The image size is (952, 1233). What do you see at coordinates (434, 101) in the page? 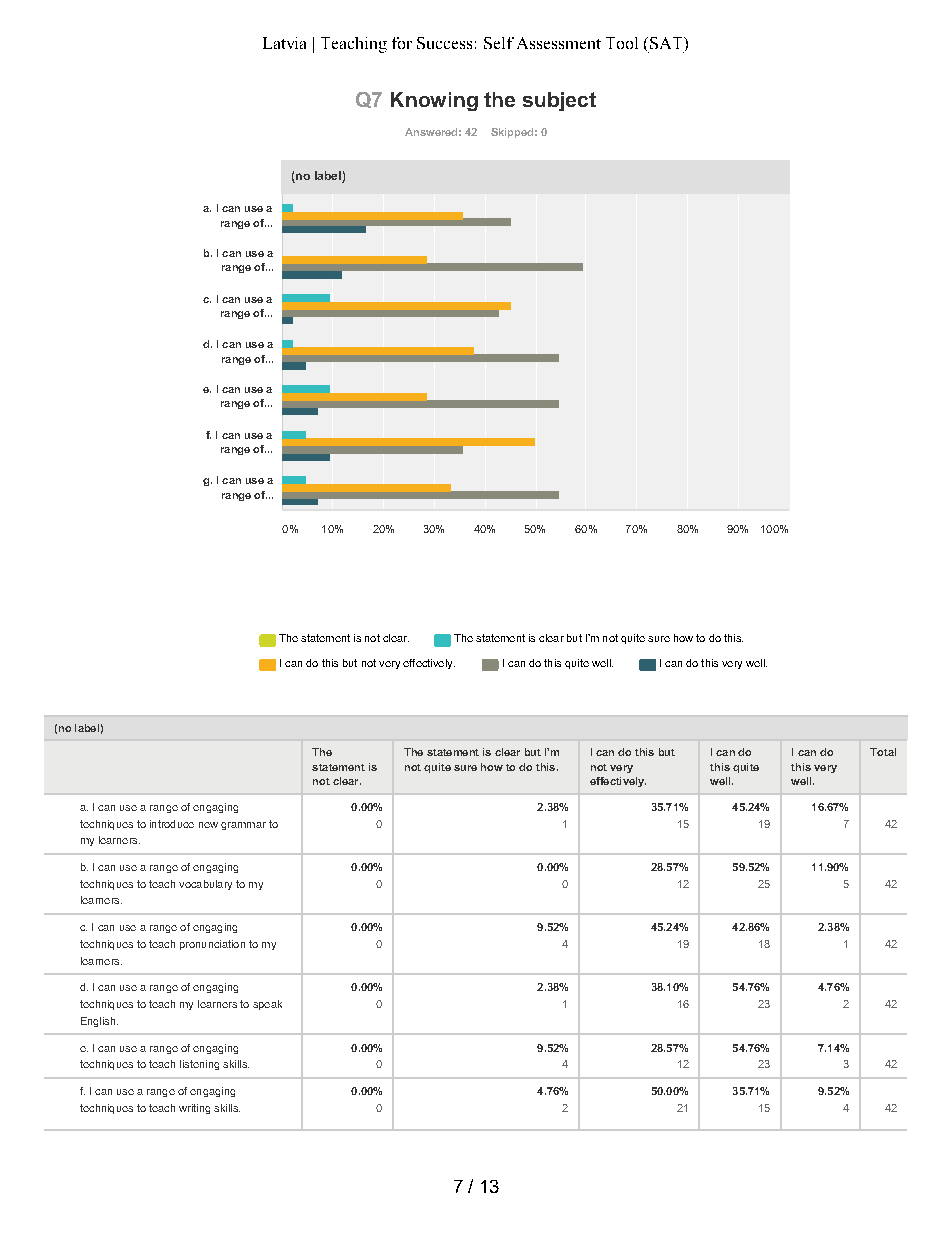
I see `Knowing` at bounding box center [434, 101].
